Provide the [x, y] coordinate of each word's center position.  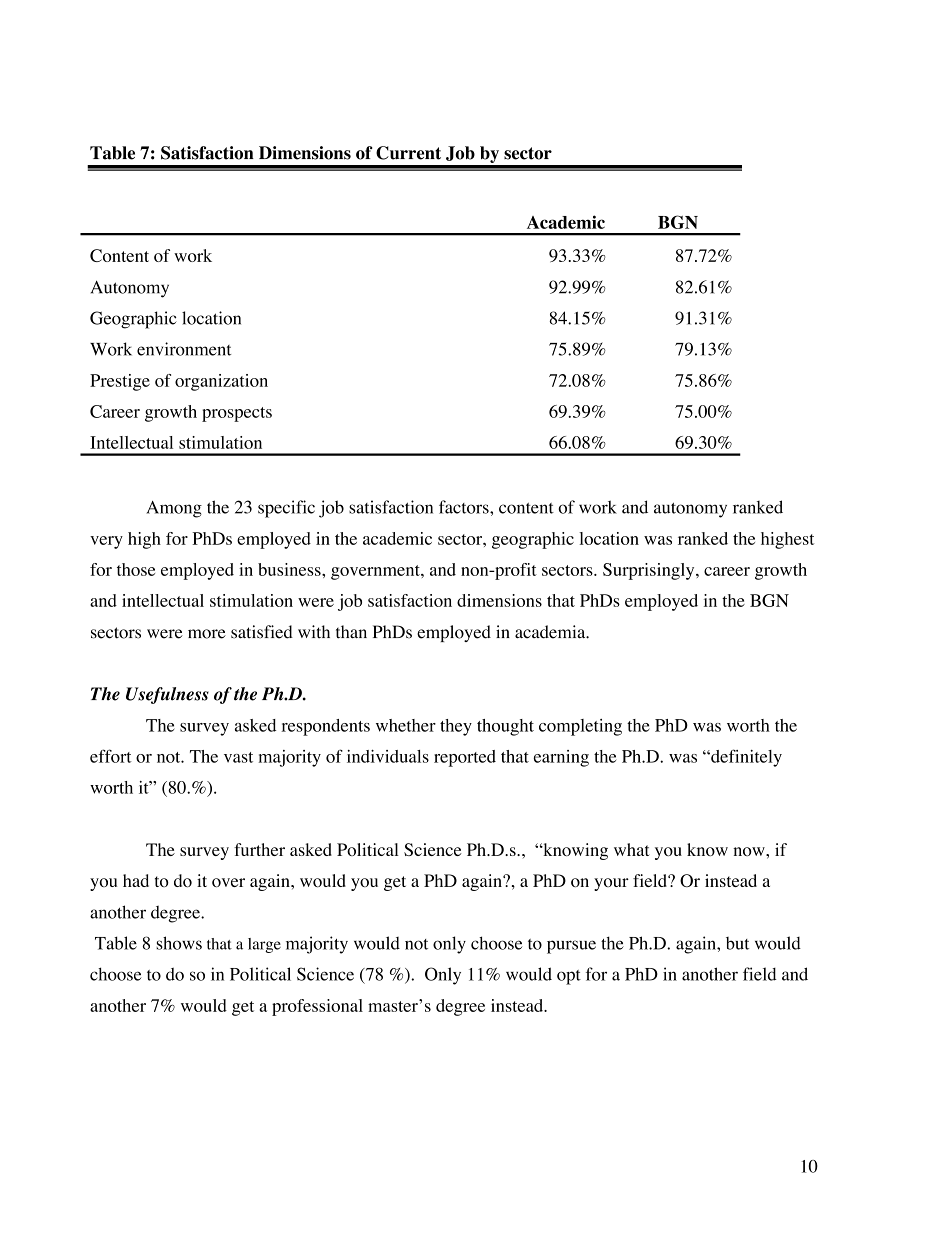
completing [580, 727]
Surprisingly [650, 571]
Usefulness [167, 695]
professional [317, 1007]
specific [286, 509]
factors [465, 507]
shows [179, 943]
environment [184, 349]
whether [406, 725]
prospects [237, 414]
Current [408, 153]
